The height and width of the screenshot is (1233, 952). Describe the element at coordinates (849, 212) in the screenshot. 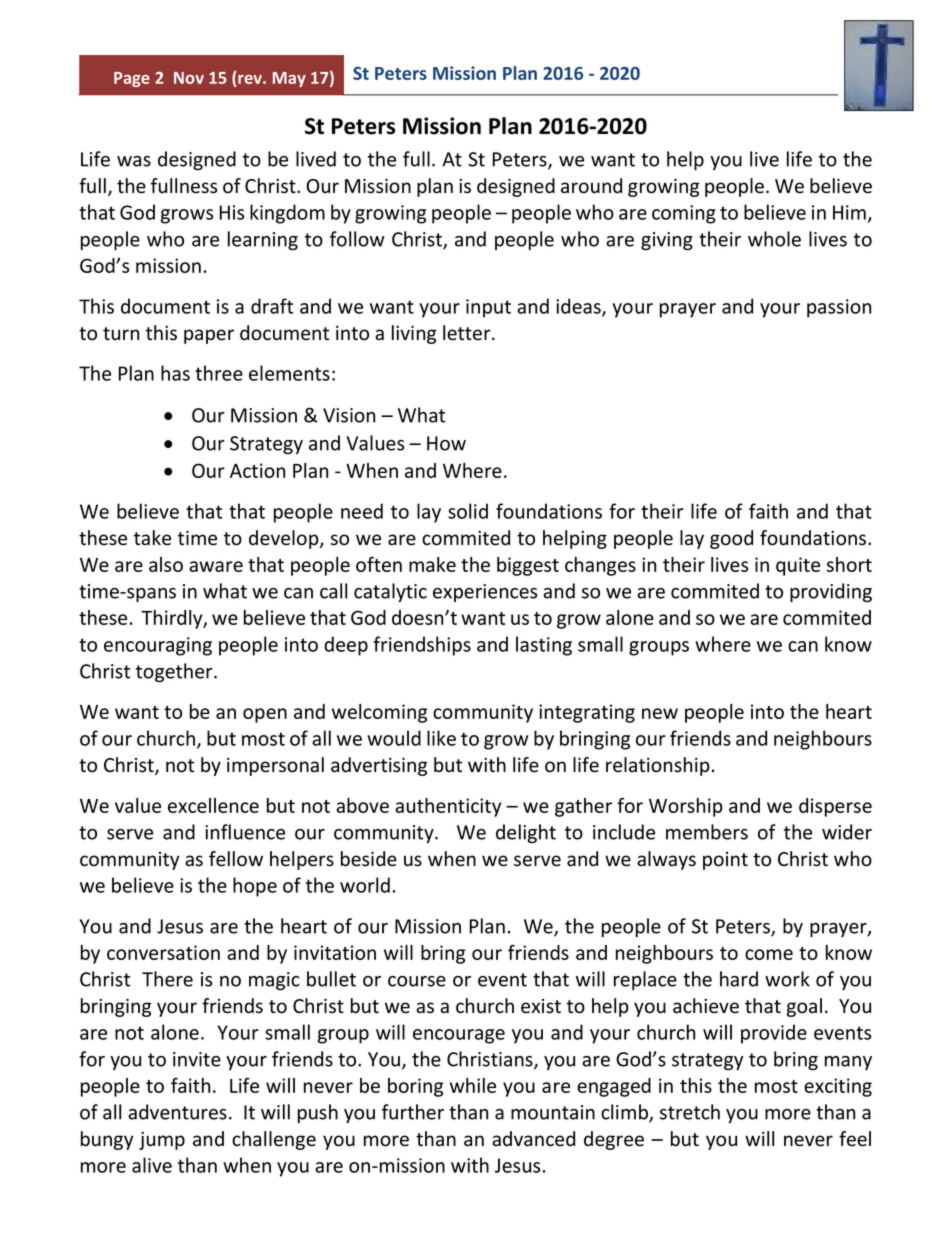

I see `Him` at that location.
